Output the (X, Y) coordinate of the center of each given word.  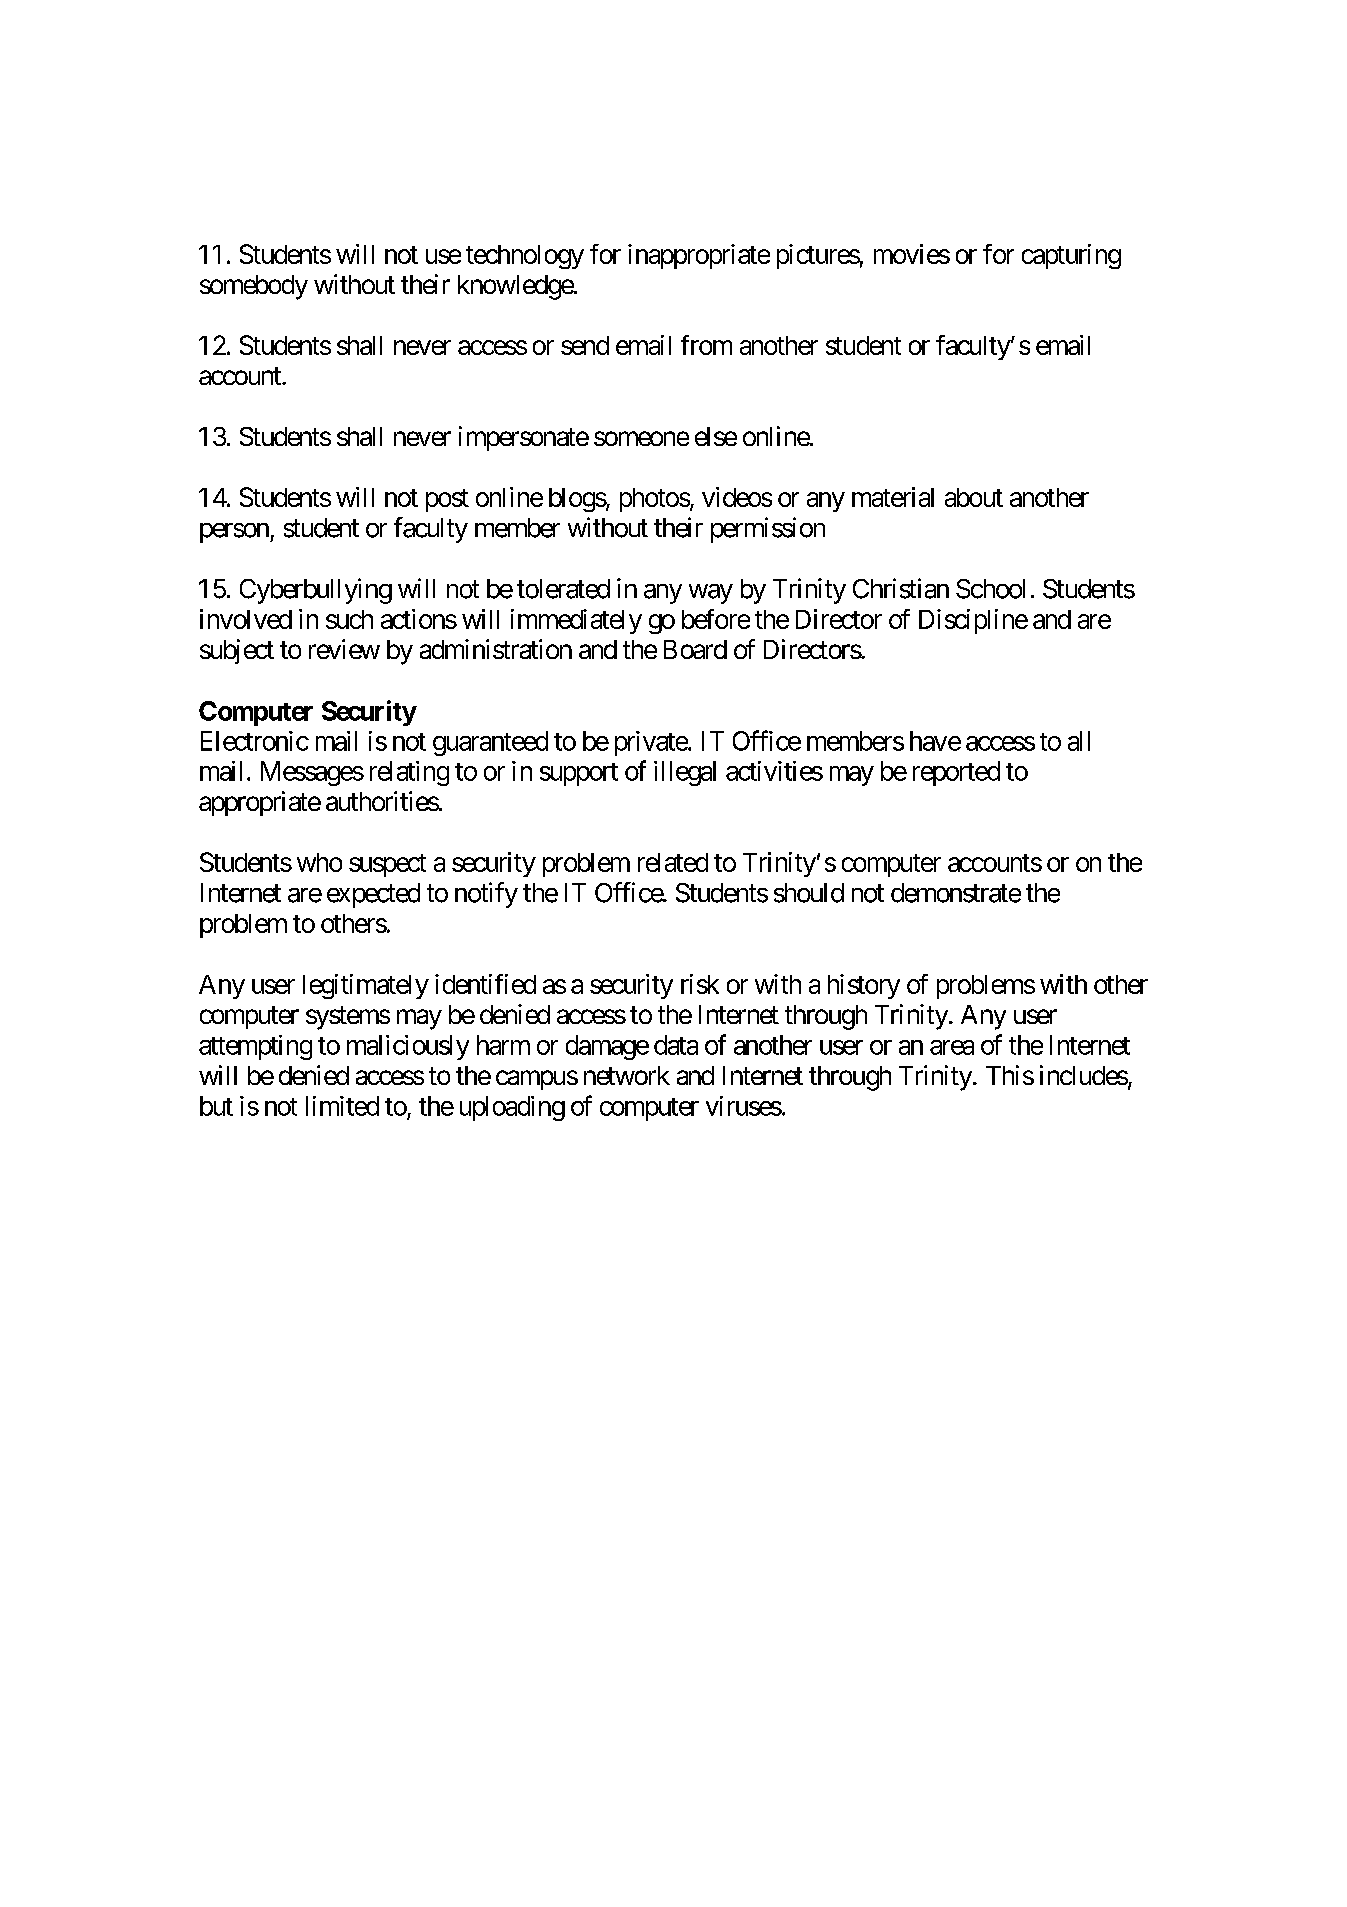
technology (525, 257)
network (627, 1075)
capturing (1071, 256)
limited (342, 1106)
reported (956, 773)
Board (695, 649)
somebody (254, 287)
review (344, 649)
